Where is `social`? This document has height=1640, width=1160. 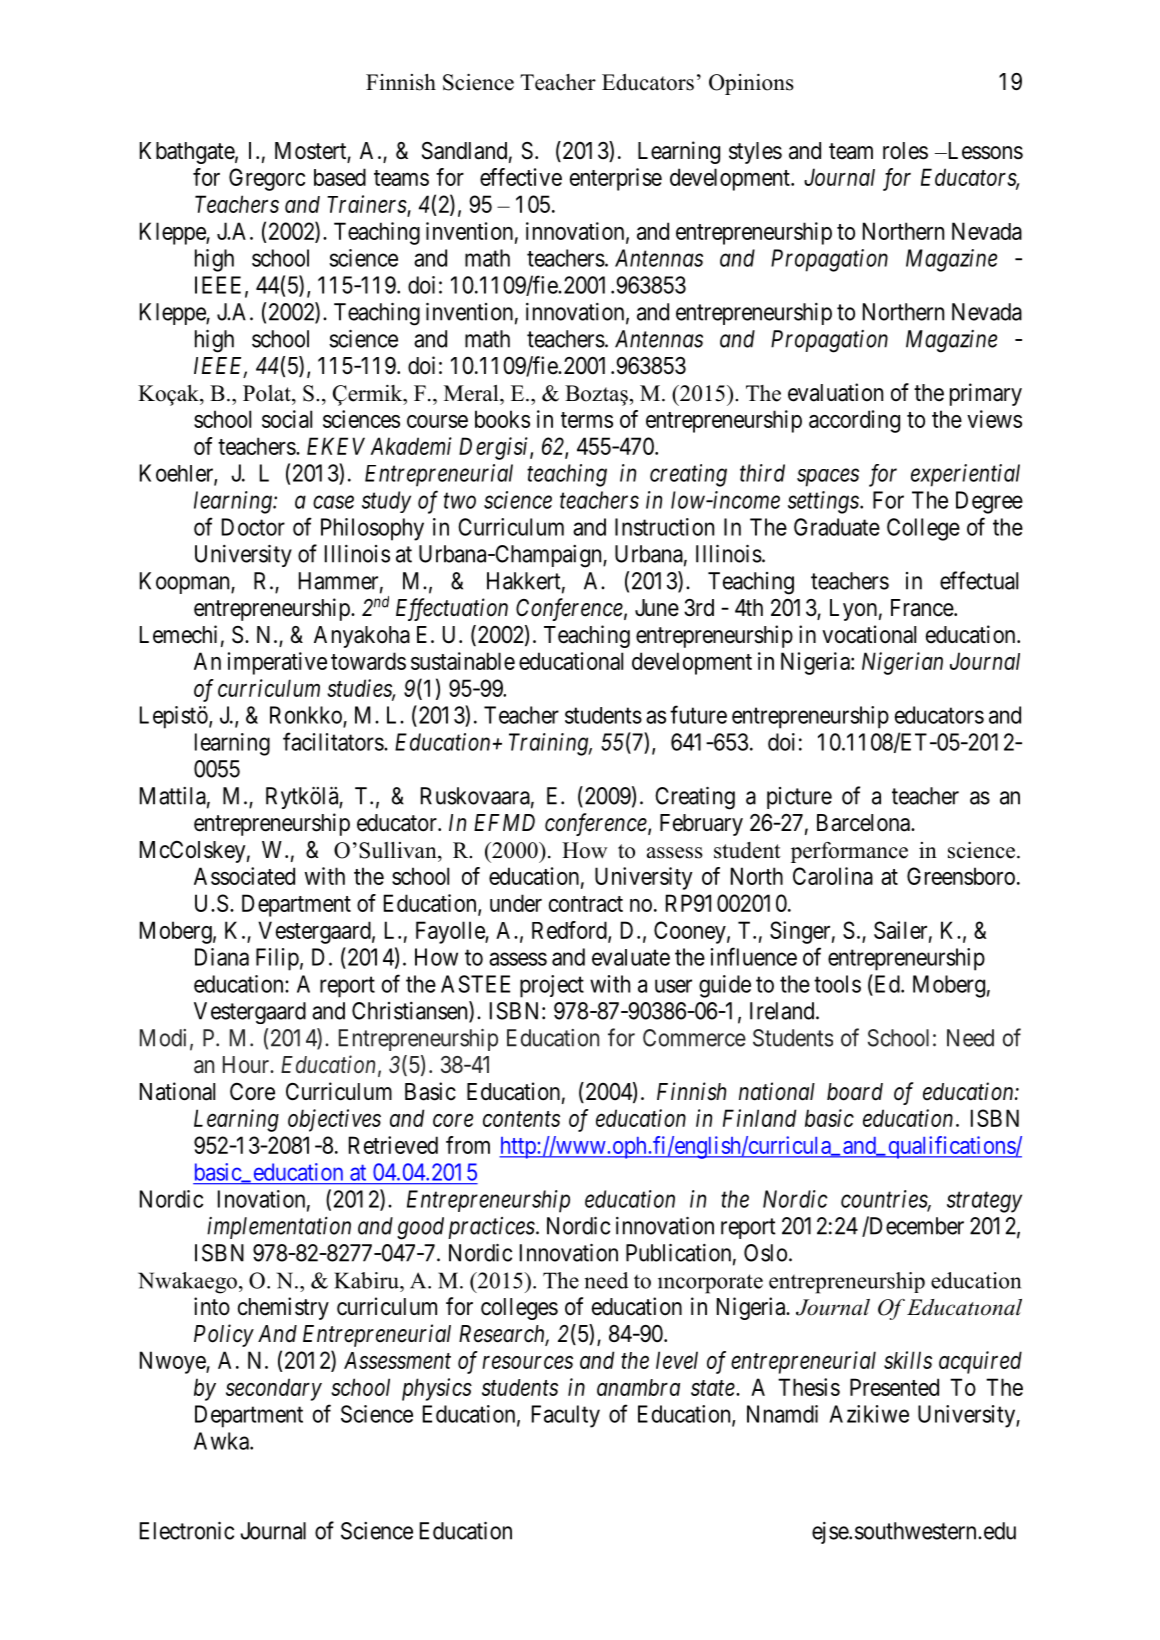
social is located at coordinates (287, 419).
